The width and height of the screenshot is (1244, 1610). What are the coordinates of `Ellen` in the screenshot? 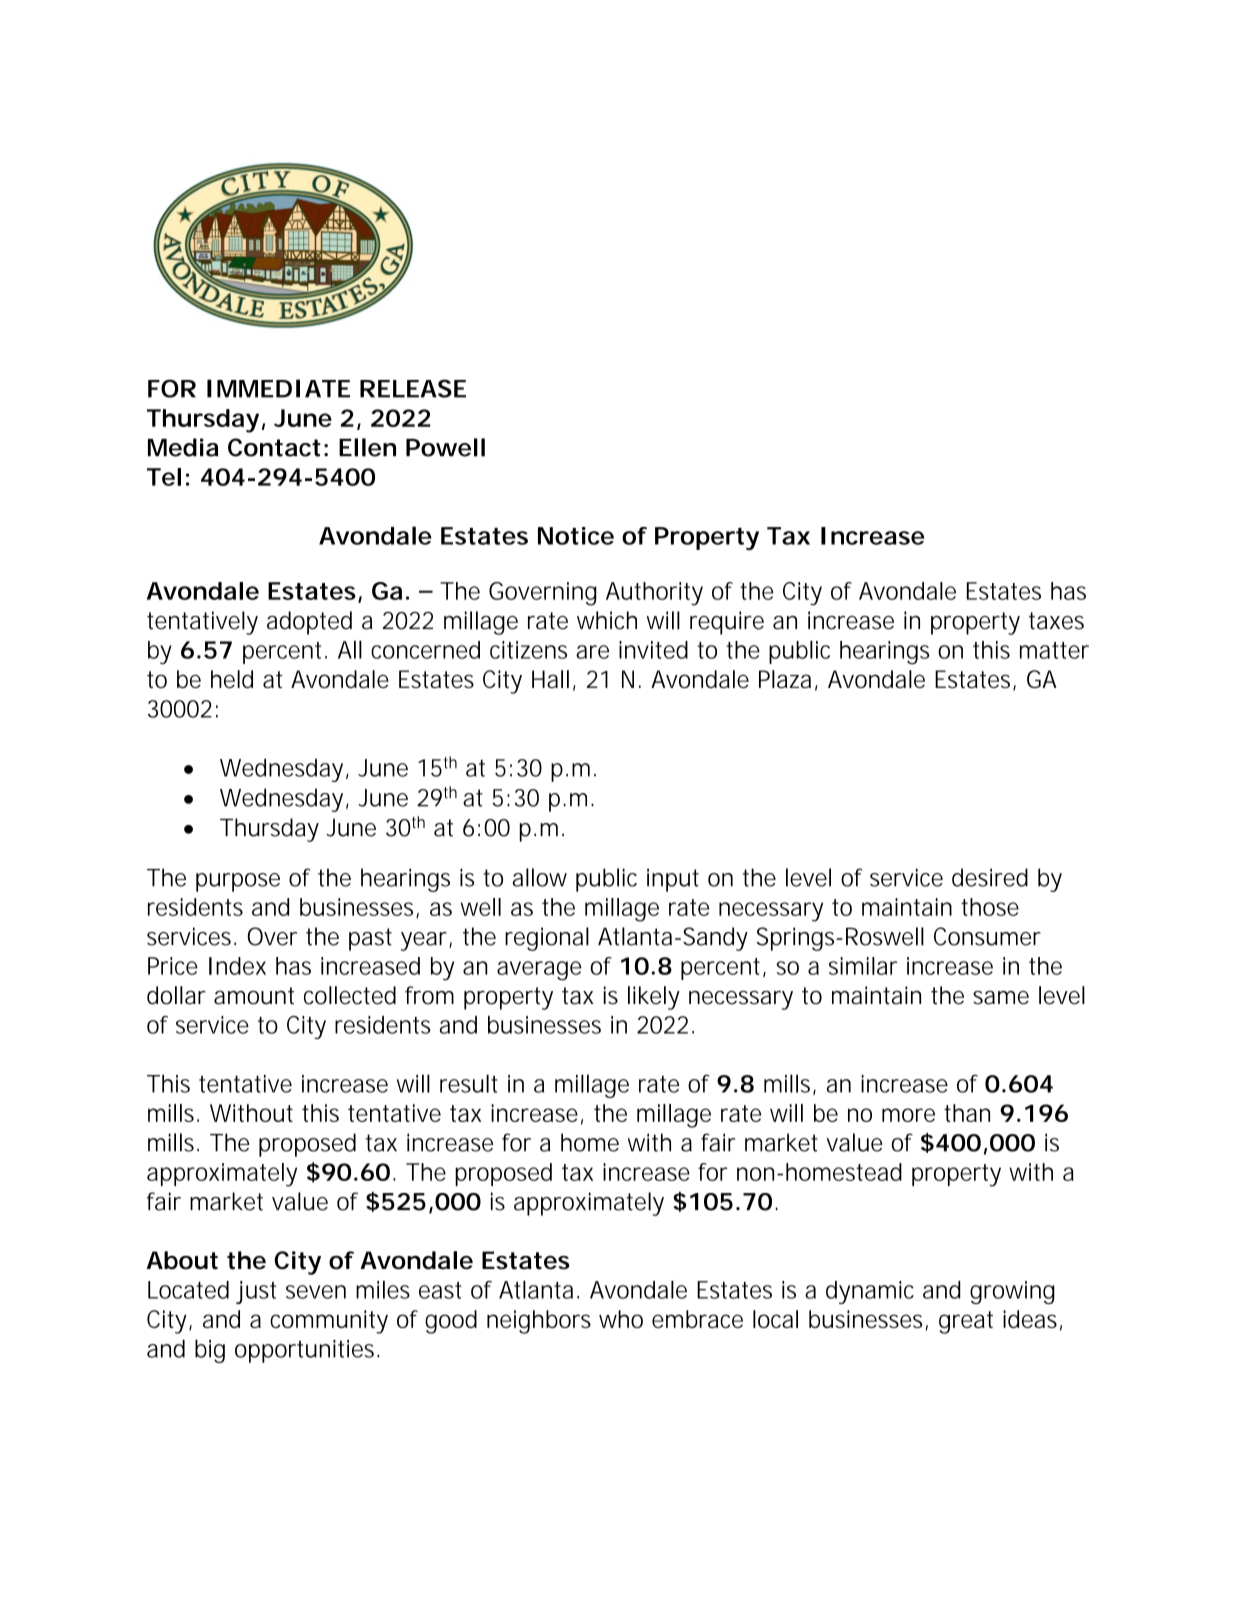 It's located at (367, 447).
